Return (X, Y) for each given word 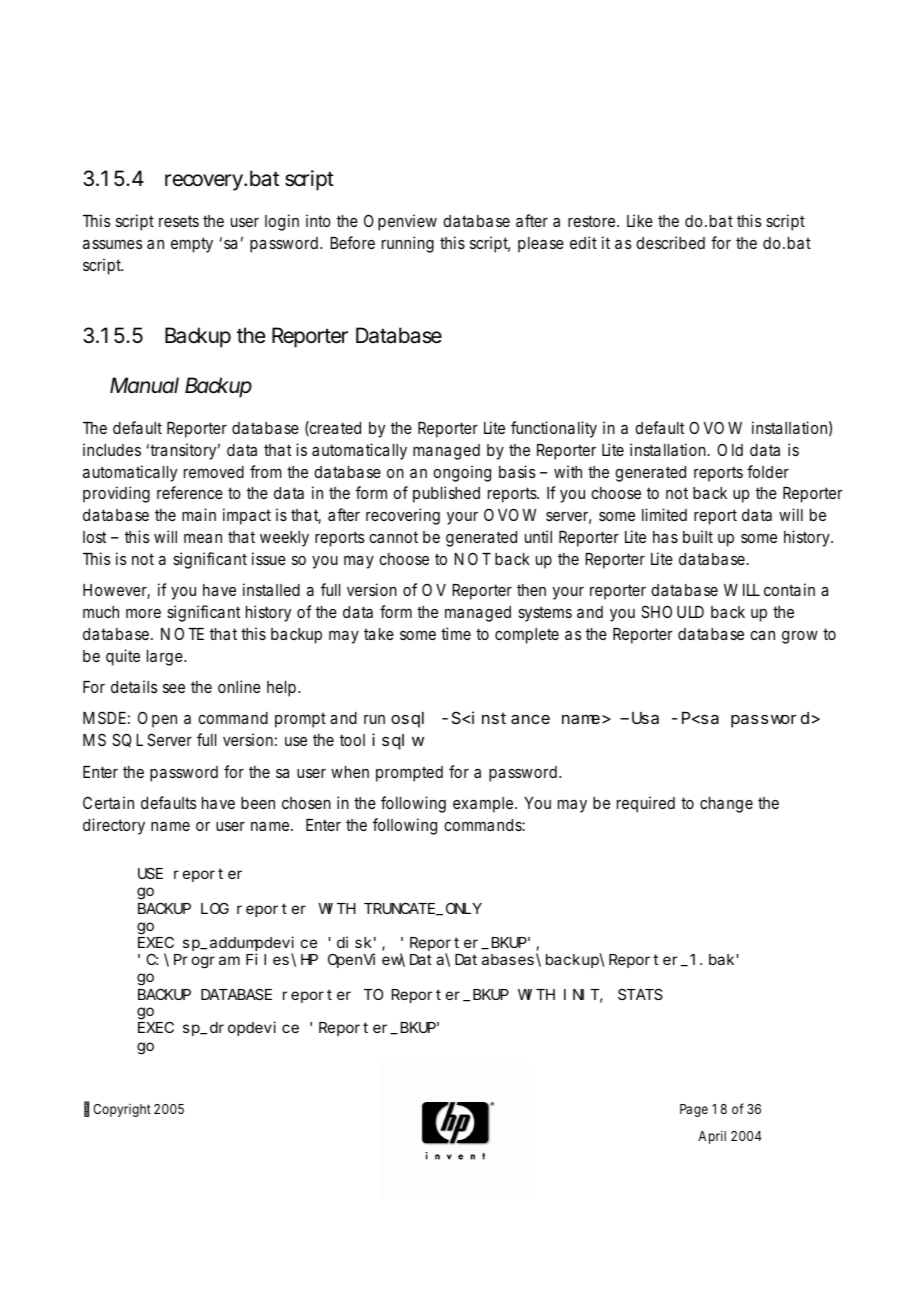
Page (694, 1110)
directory (114, 826)
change (726, 805)
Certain (108, 802)
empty (192, 245)
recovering (403, 516)
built (698, 536)
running (408, 244)
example (485, 805)
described (670, 242)
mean (203, 538)
